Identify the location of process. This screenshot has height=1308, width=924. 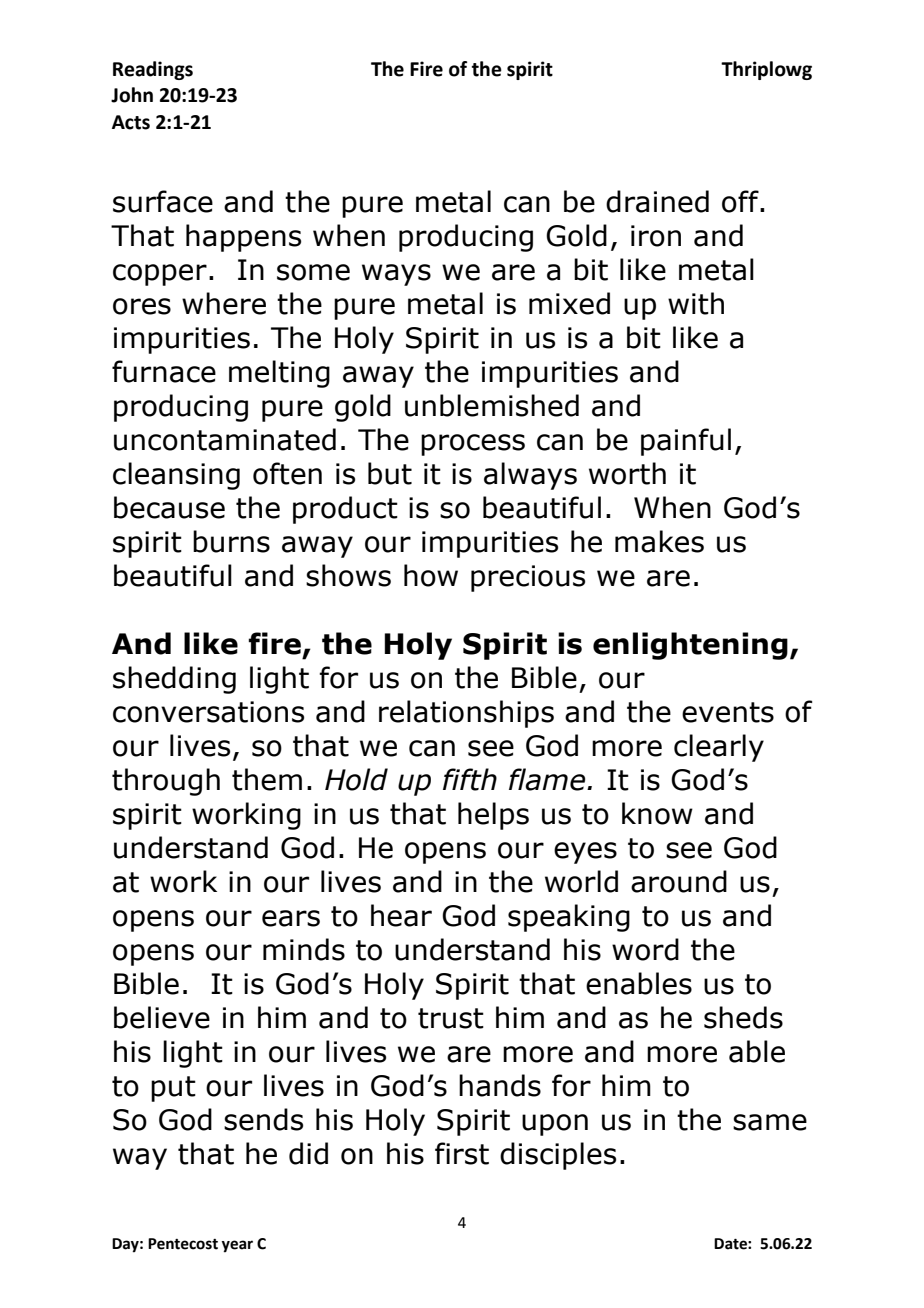
(473, 445).
